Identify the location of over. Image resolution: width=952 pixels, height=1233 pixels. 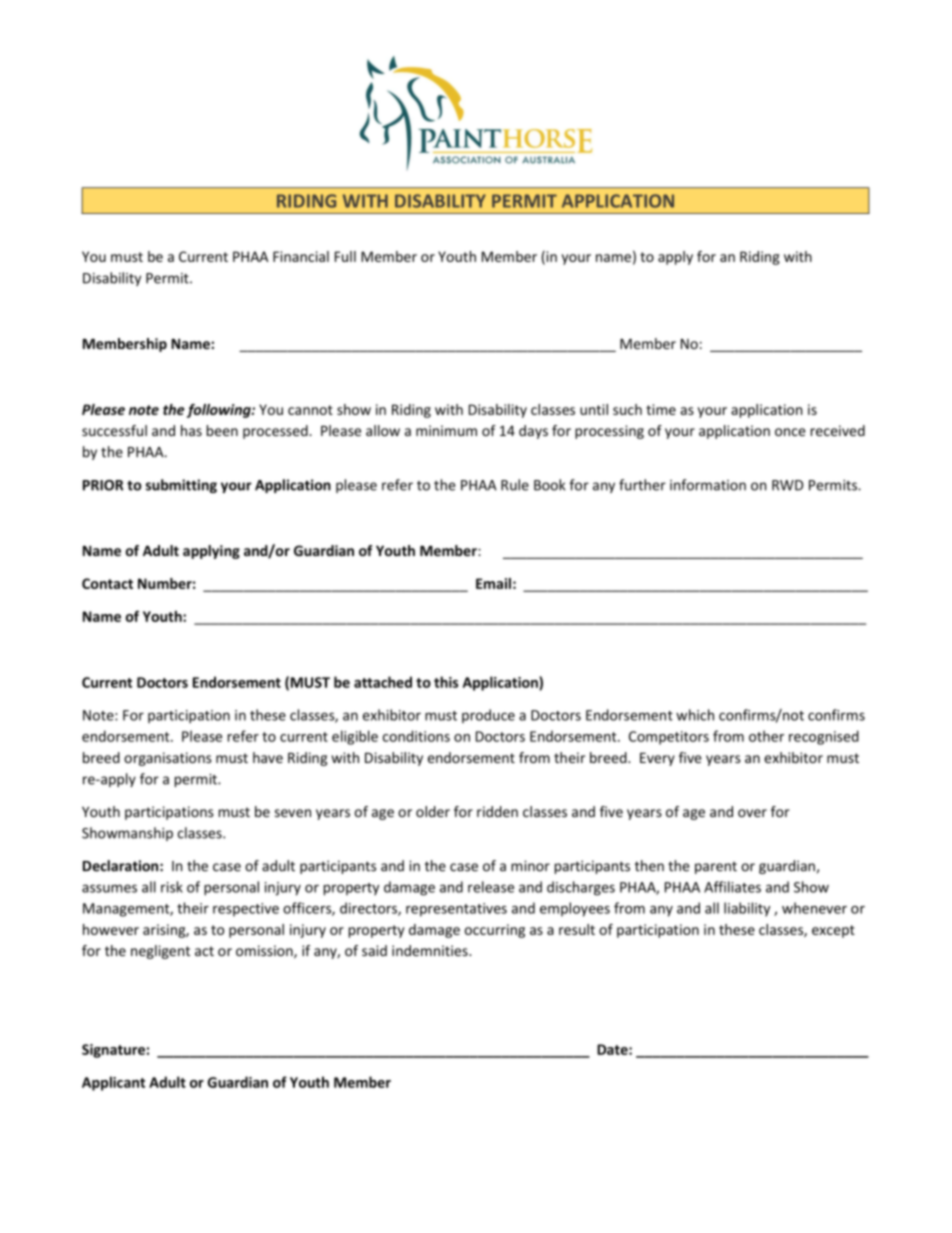
(752, 813).
